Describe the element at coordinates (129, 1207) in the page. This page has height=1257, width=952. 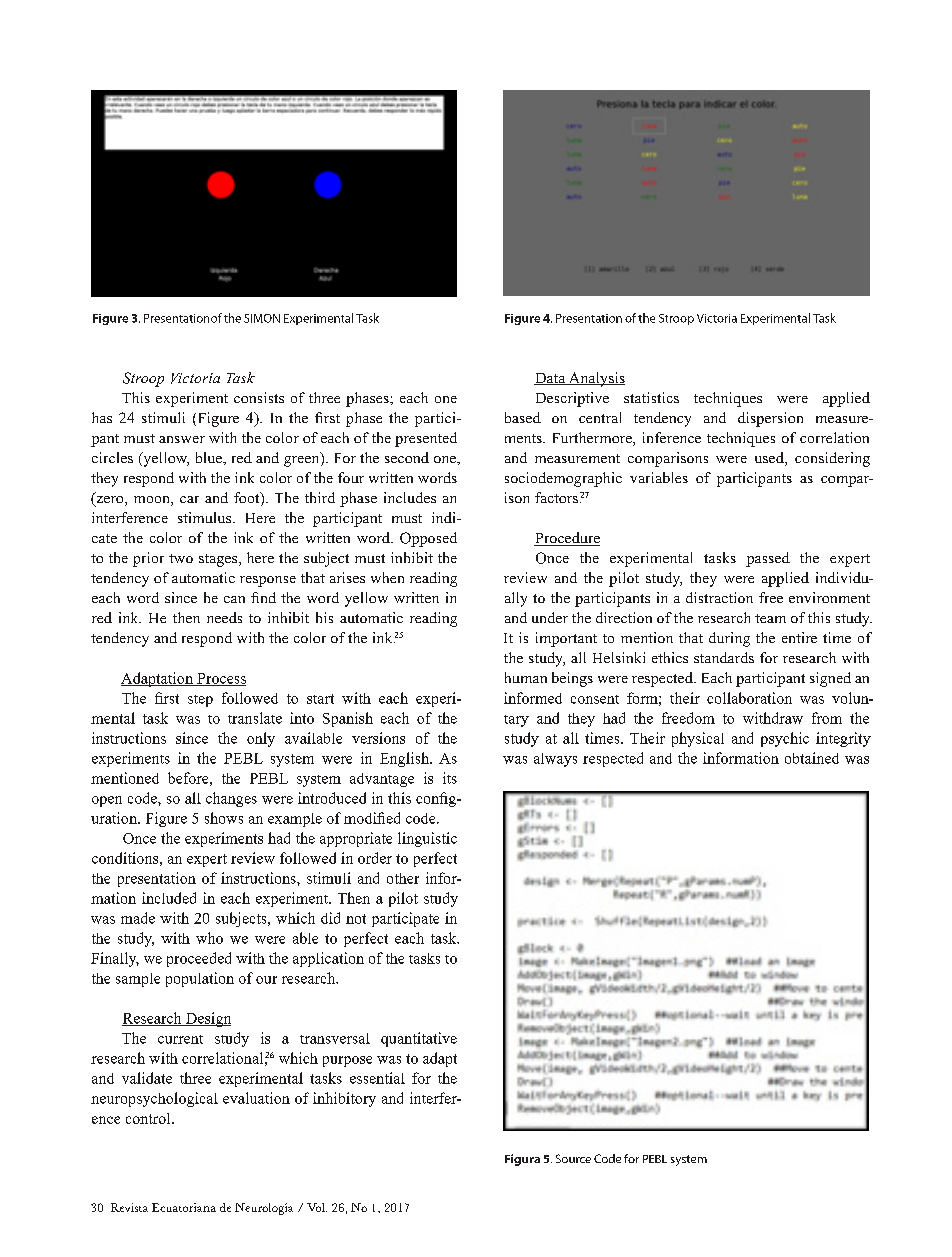
I see `Revista` at that location.
